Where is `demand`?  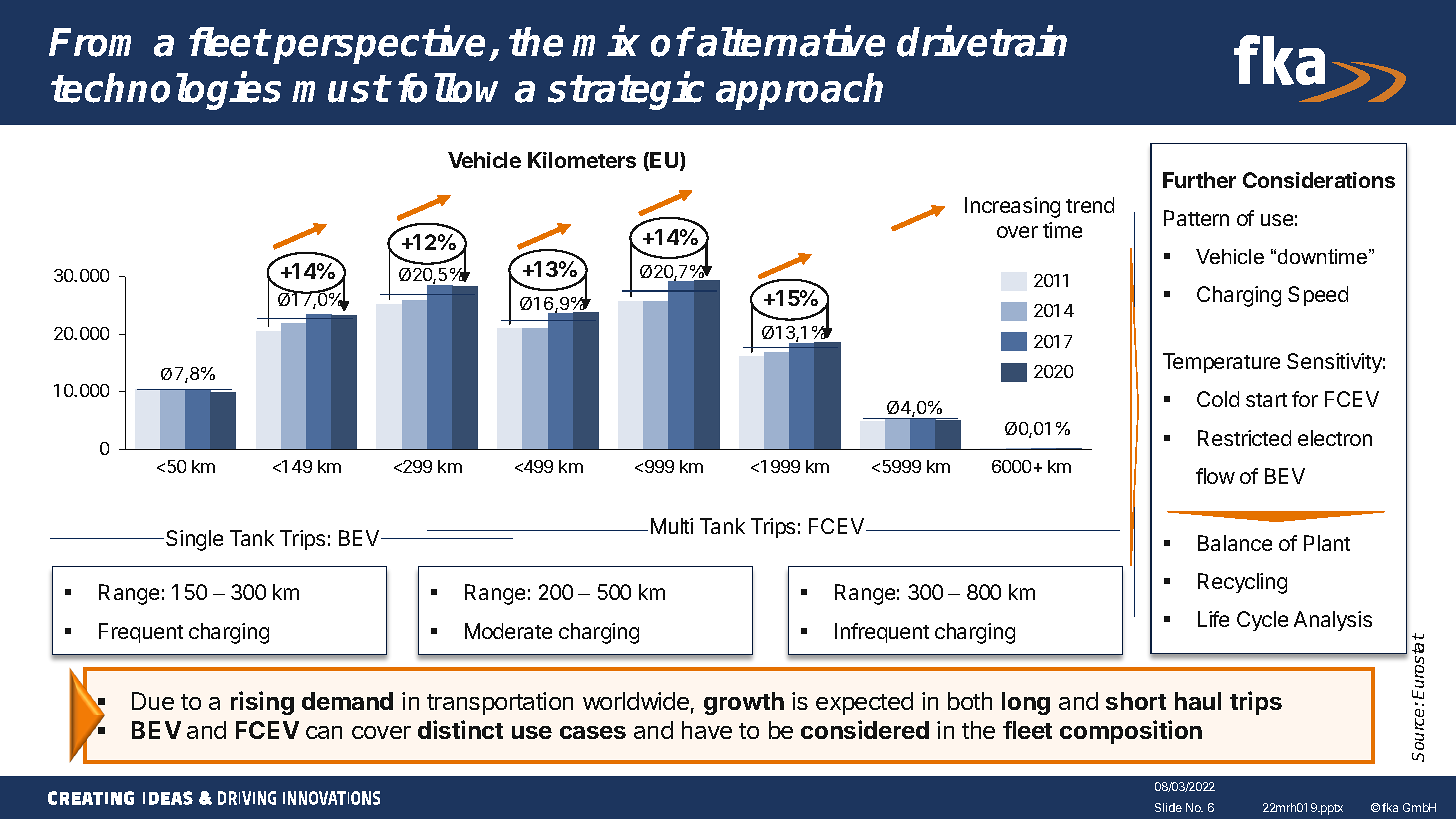 demand is located at coordinates (347, 701).
